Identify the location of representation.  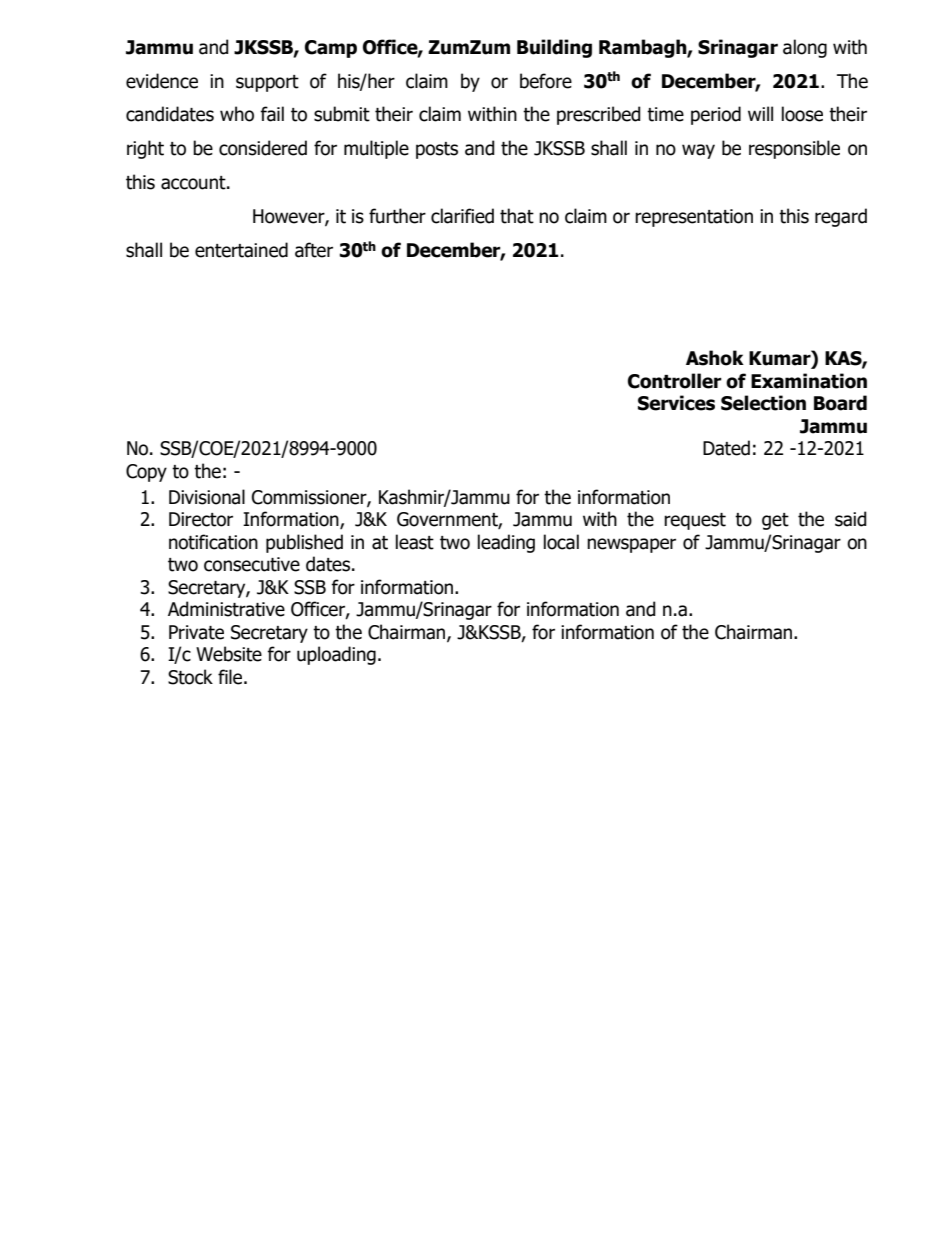
(694, 218).
